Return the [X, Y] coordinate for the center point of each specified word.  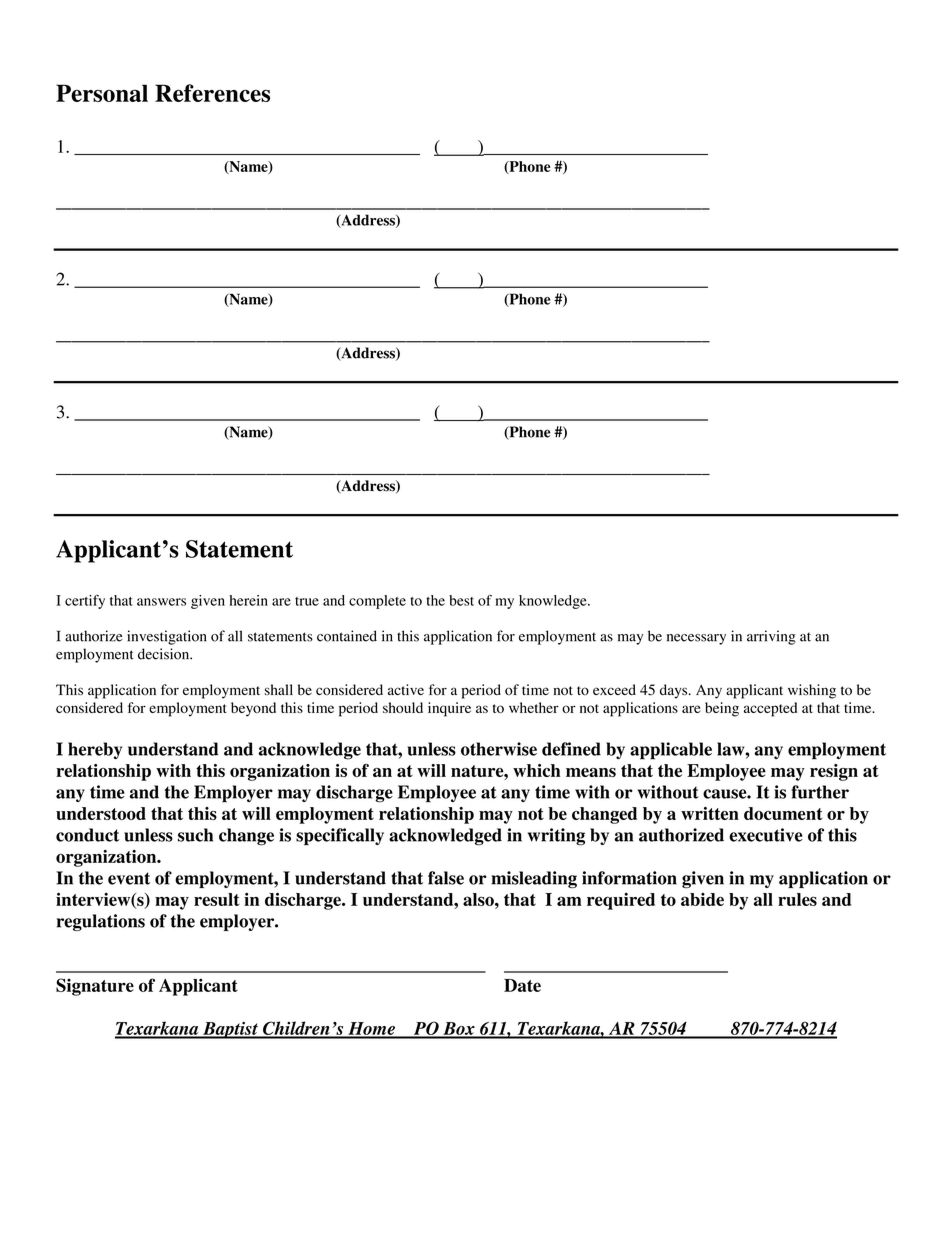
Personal [102, 93]
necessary [696, 639]
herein [249, 600]
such [195, 835]
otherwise [499, 749]
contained [347, 636]
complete [377, 602]
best [461, 600]
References [212, 93]
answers [161, 602]
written [710, 813]
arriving [771, 637]
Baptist [230, 1030]
